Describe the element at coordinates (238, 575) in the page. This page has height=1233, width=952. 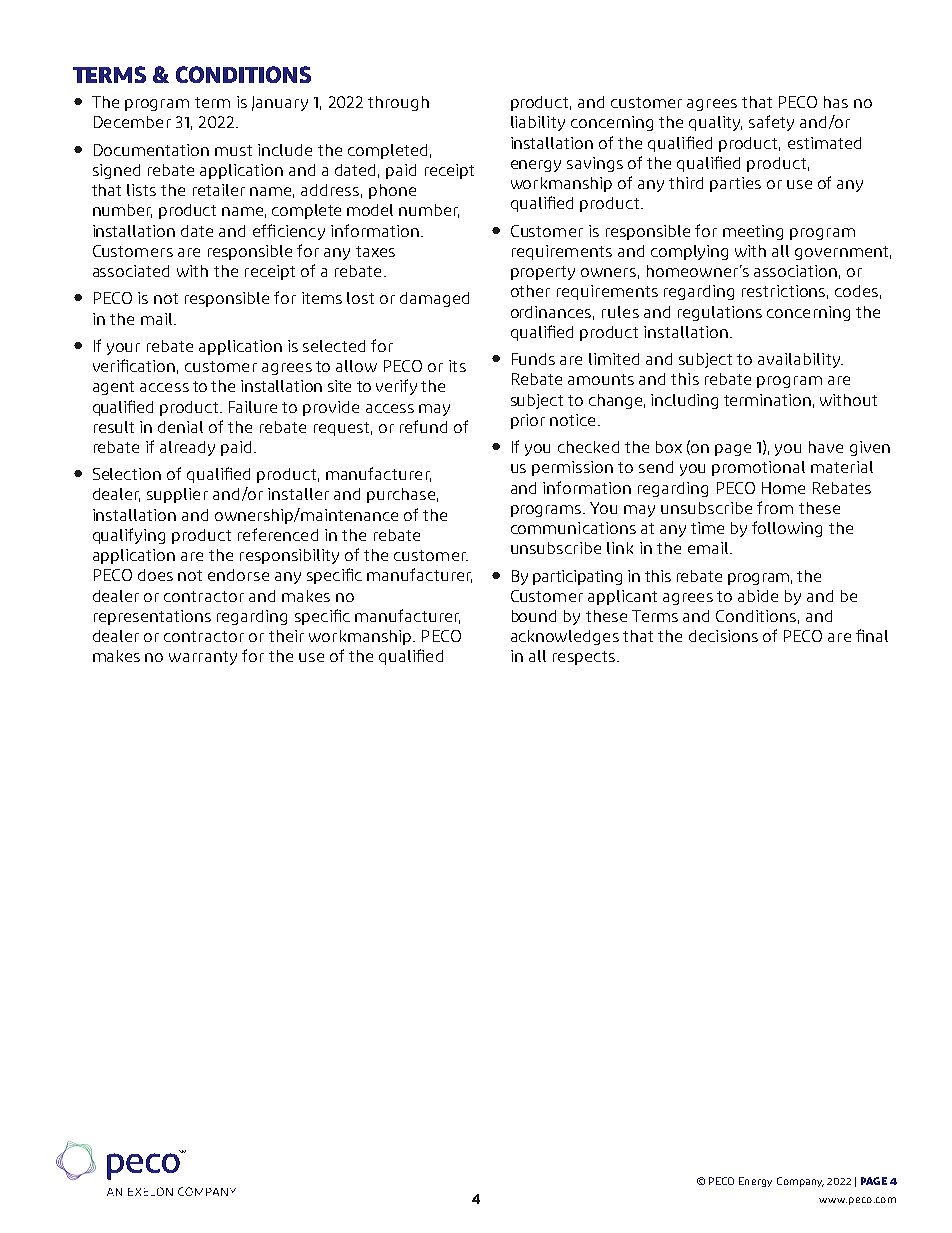
I see `endorse` at that location.
